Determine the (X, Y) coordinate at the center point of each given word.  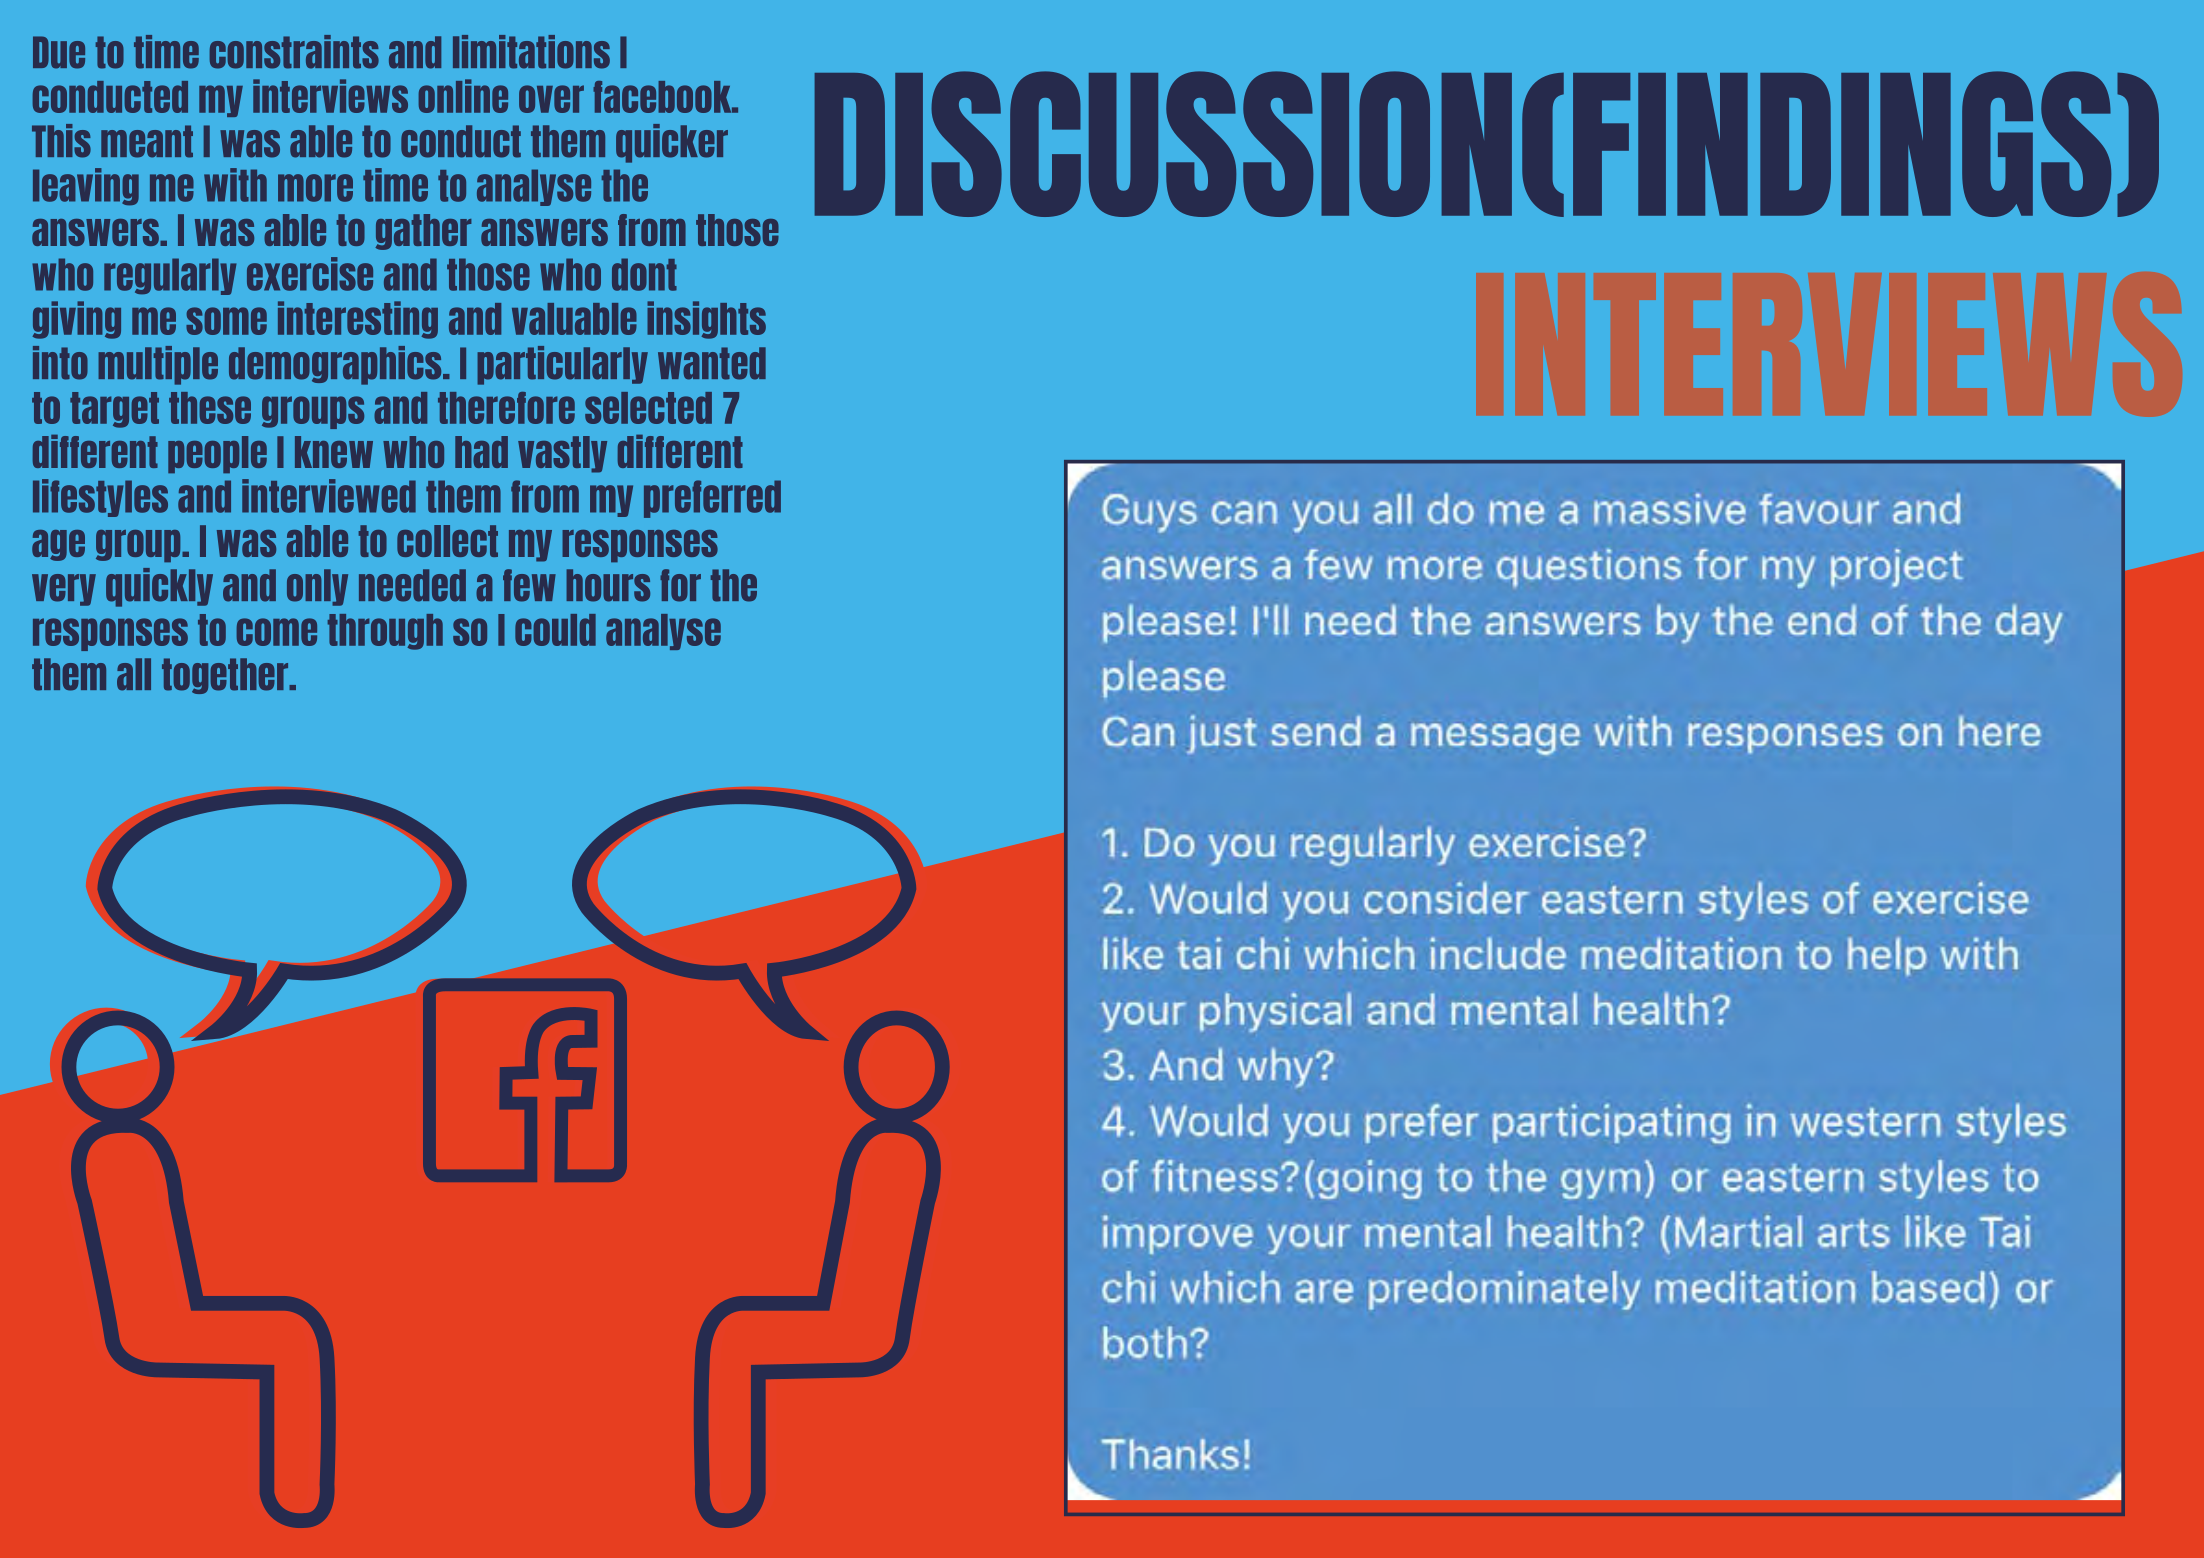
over (551, 99)
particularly (562, 365)
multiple (158, 365)
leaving (86, 186)
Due (59, 52)
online (463, 96)
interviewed (329, 496)
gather (423, 232)
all (134, 674)
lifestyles (100, 498)
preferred (712, 499)
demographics (336, 365)
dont (644, 274)
